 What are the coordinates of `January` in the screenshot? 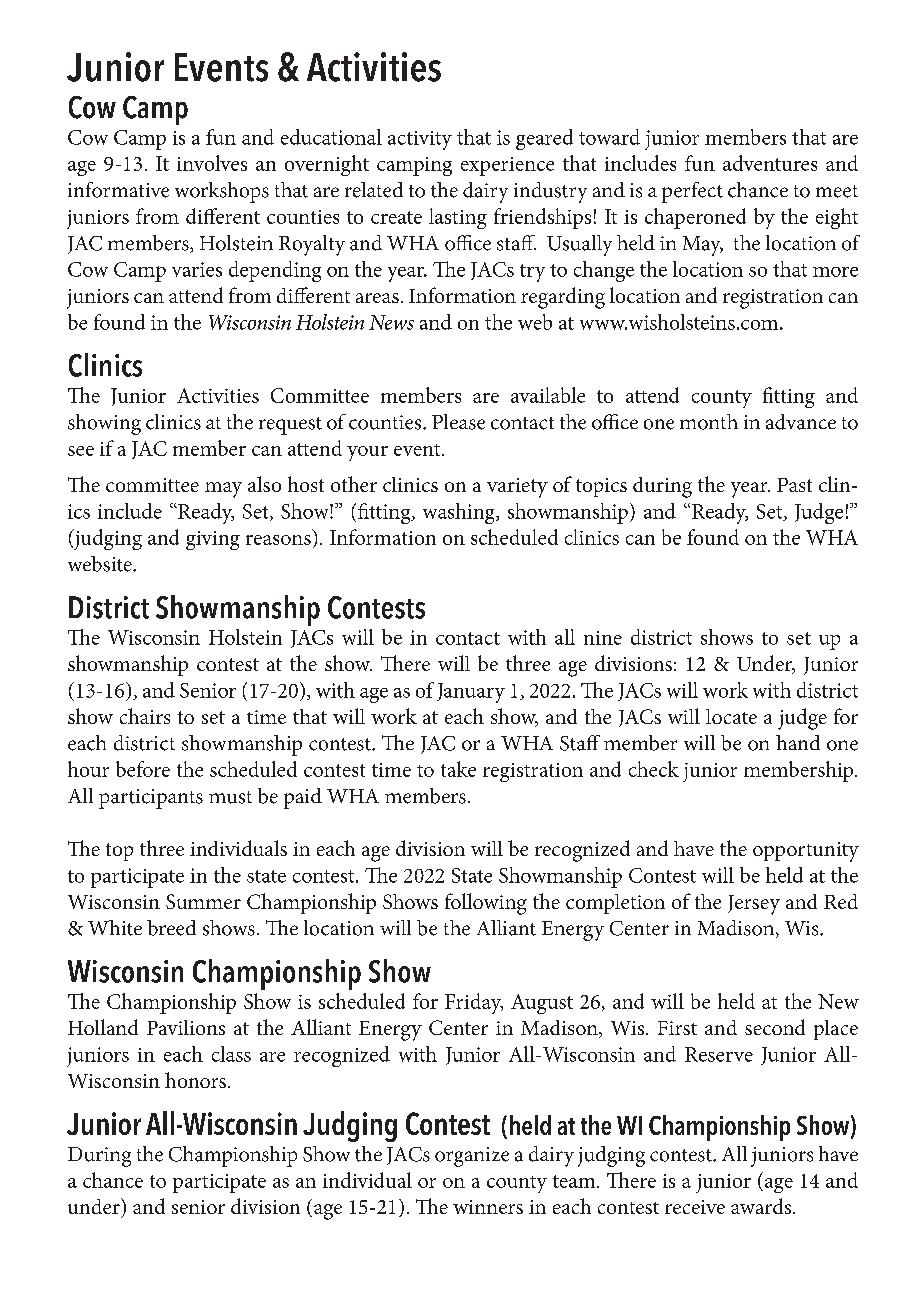 It's located at (471, 693).
